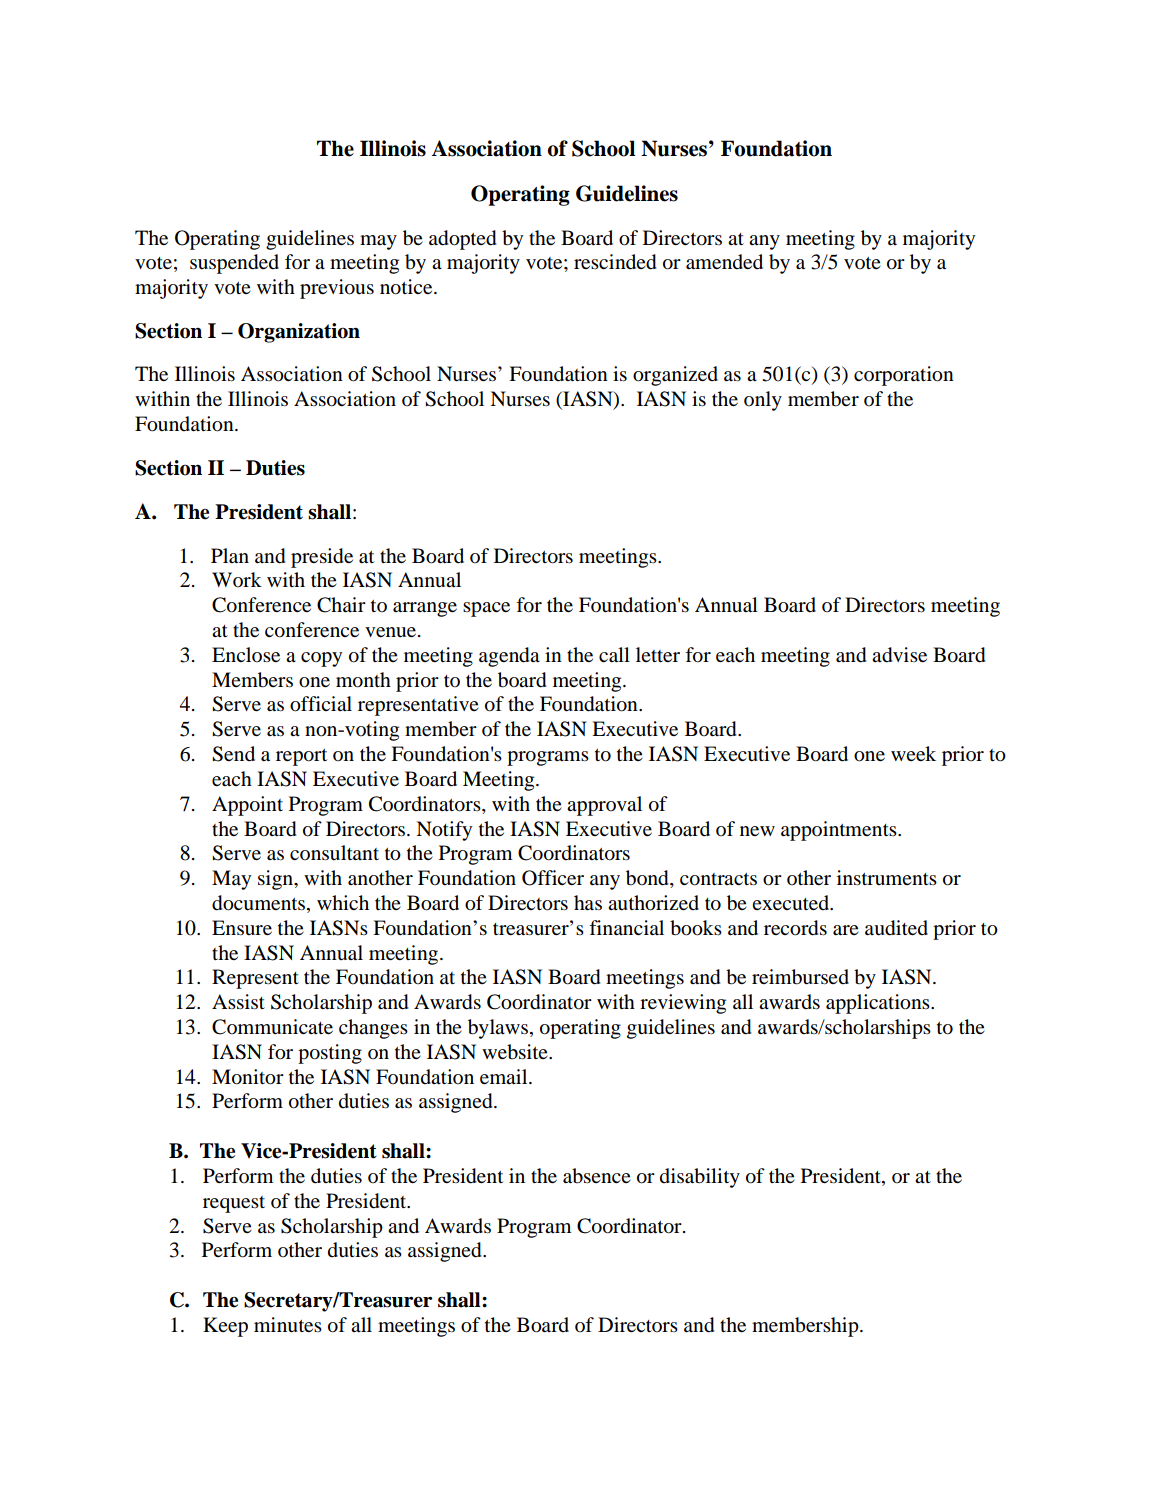  Describe the element at coordinates (724, 262) in the document. I see `amended` at that location.
